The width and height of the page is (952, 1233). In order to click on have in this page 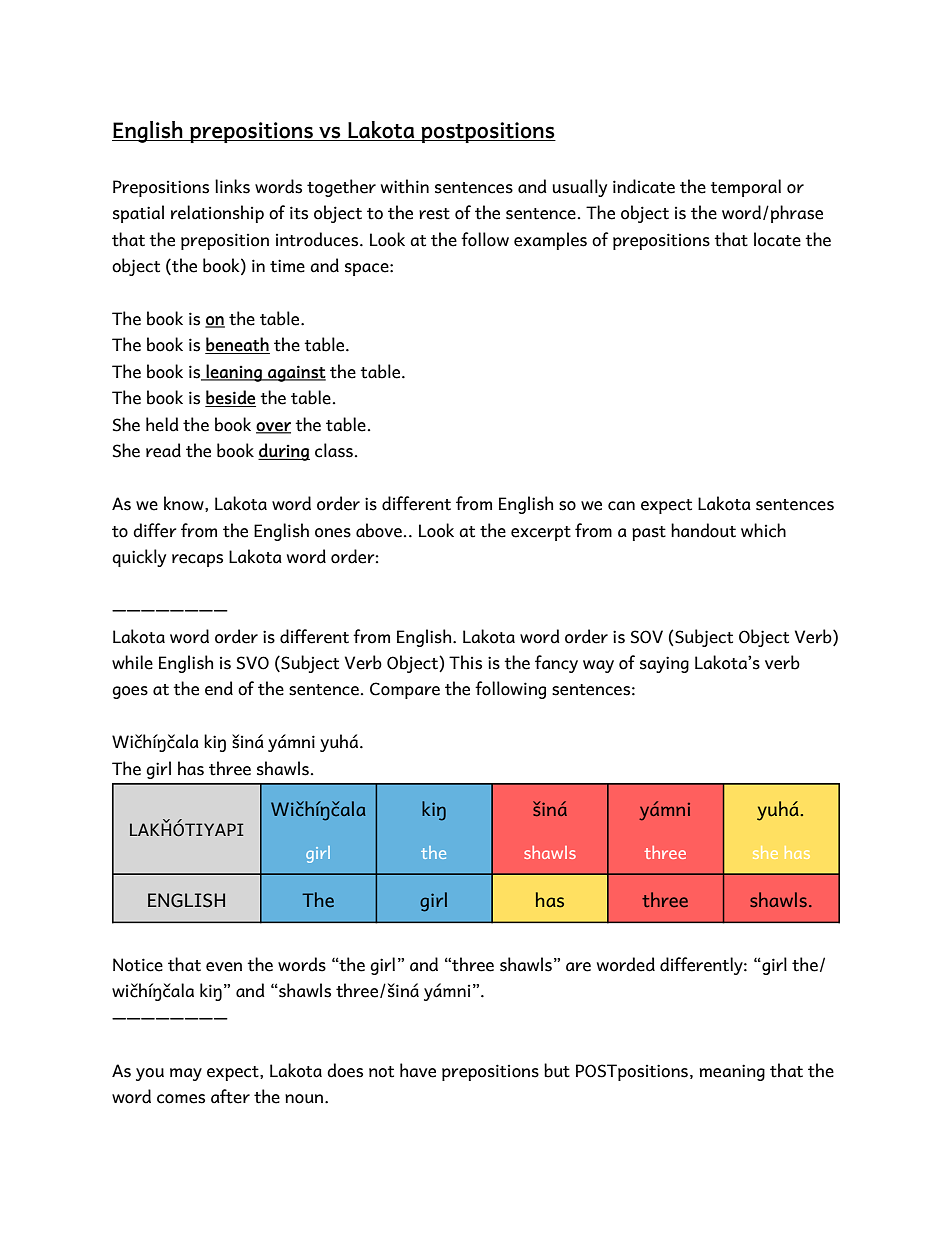, I will do `click(418, 1070)`.
